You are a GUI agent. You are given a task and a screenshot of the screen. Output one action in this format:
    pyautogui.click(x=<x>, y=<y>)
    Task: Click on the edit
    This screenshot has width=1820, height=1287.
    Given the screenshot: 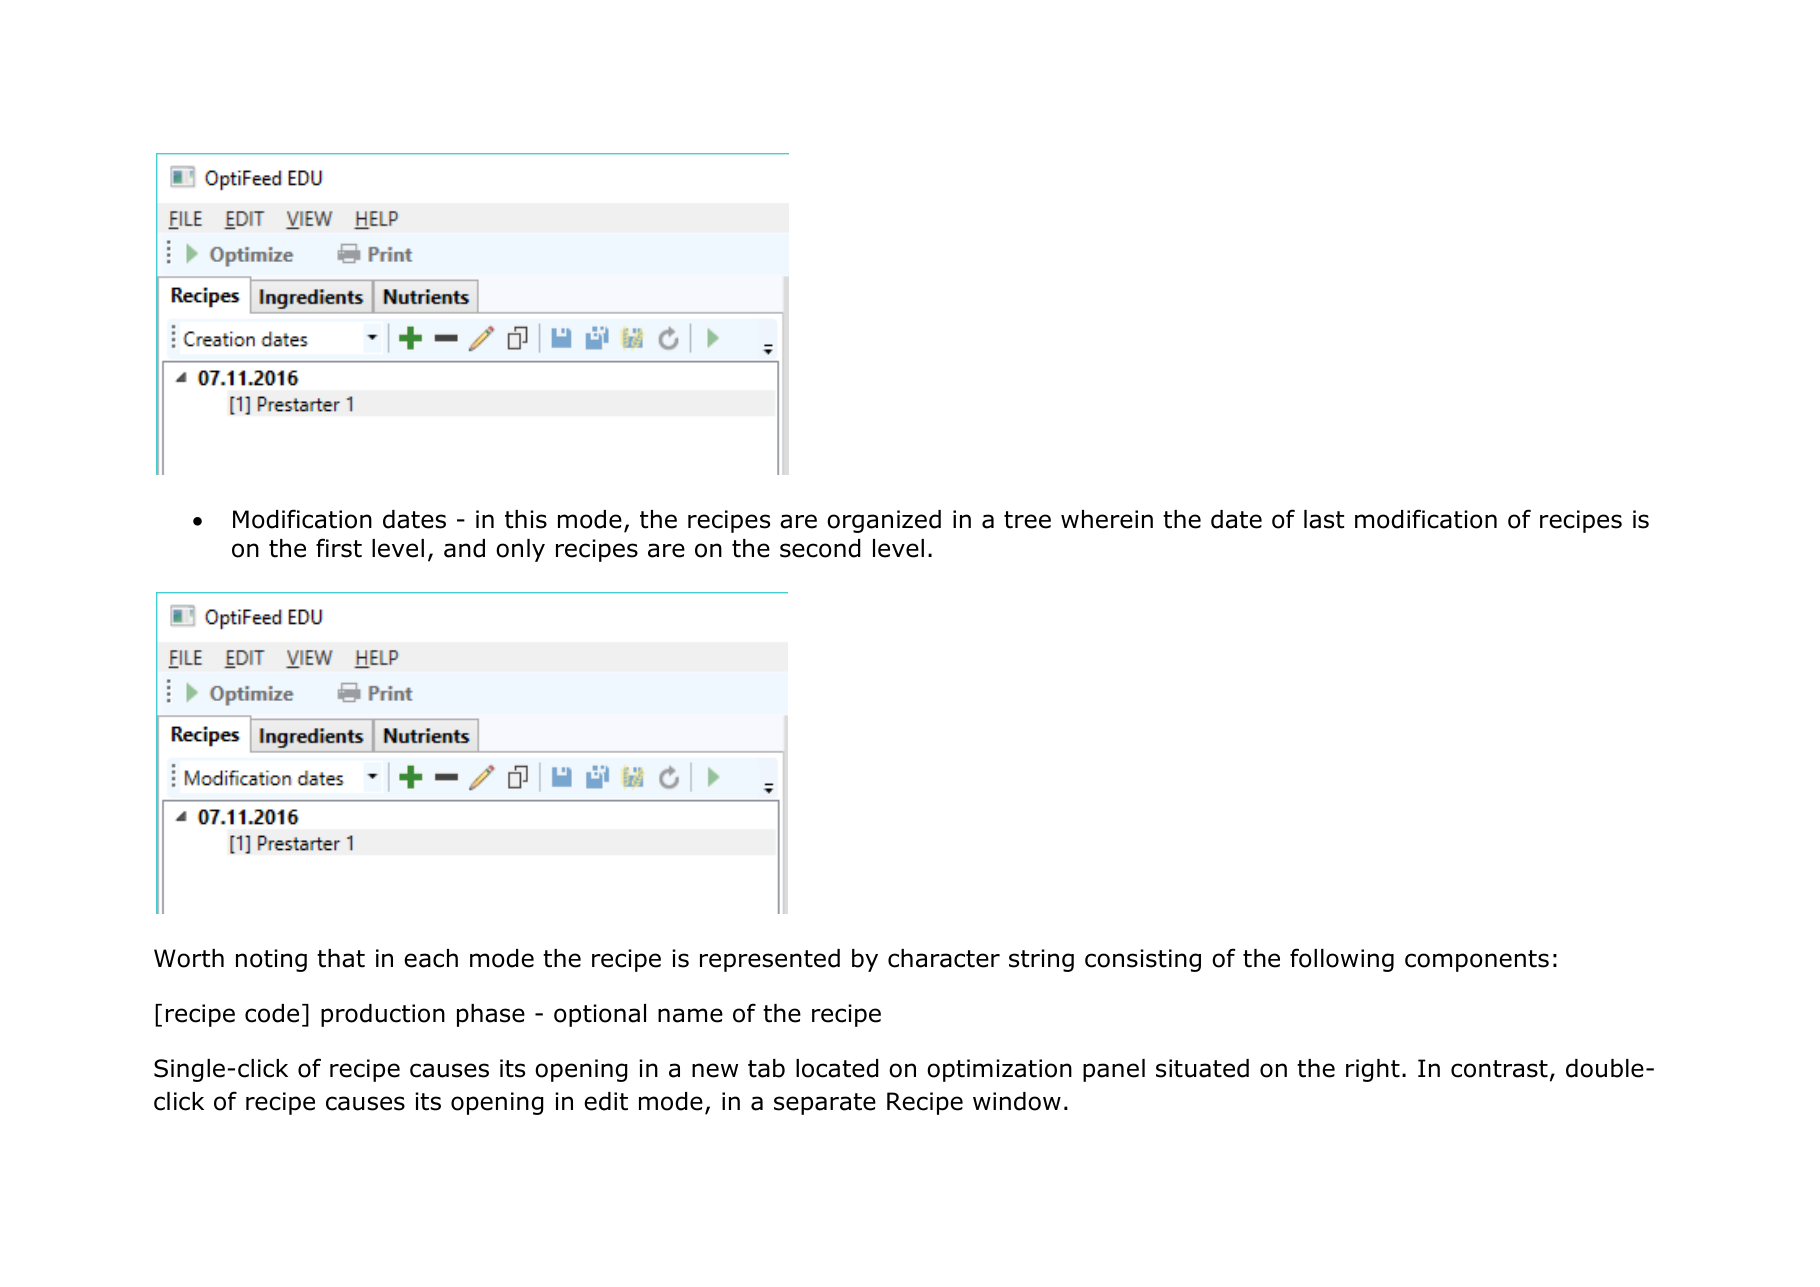 What is the action you would take?
    pyautogui.click(x=606, y=1101)
